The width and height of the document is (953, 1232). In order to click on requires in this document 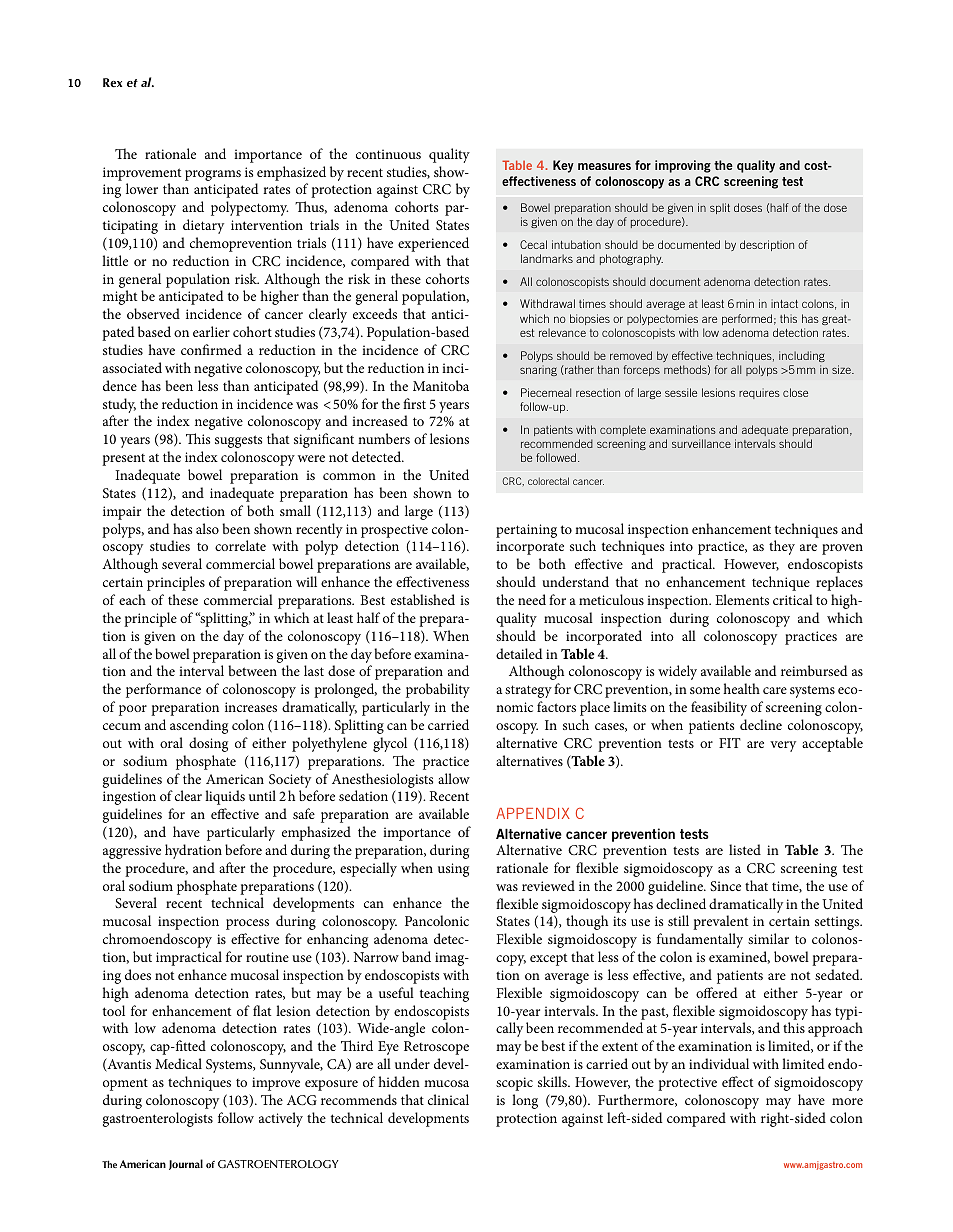, I will do `click(759, 393)`.
